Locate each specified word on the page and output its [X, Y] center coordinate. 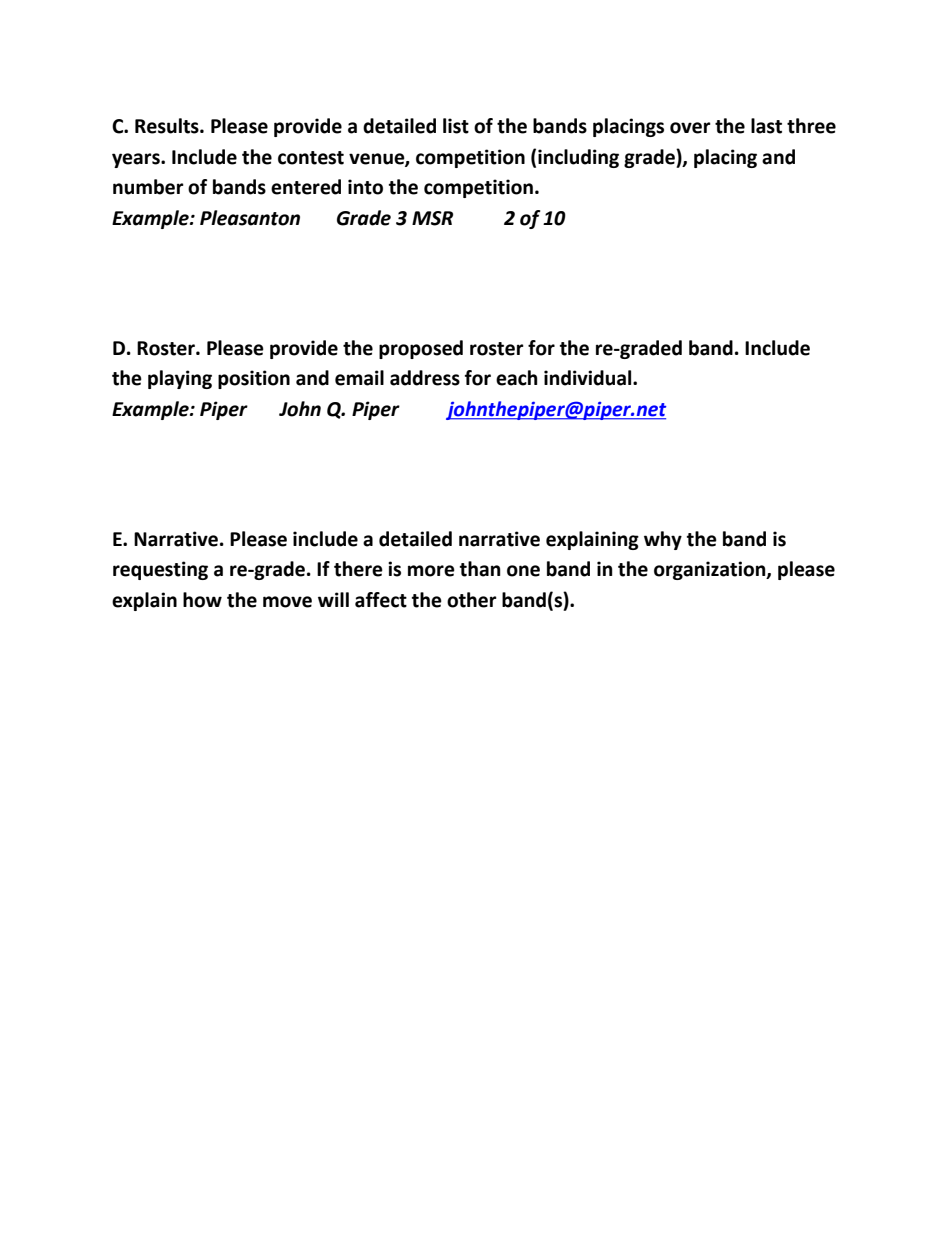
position [254, 379]
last [766, 126]
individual [589, 378]
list [456, 126]
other [472, 600]
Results [168, 126]
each [517, 378]
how [202, 600]
